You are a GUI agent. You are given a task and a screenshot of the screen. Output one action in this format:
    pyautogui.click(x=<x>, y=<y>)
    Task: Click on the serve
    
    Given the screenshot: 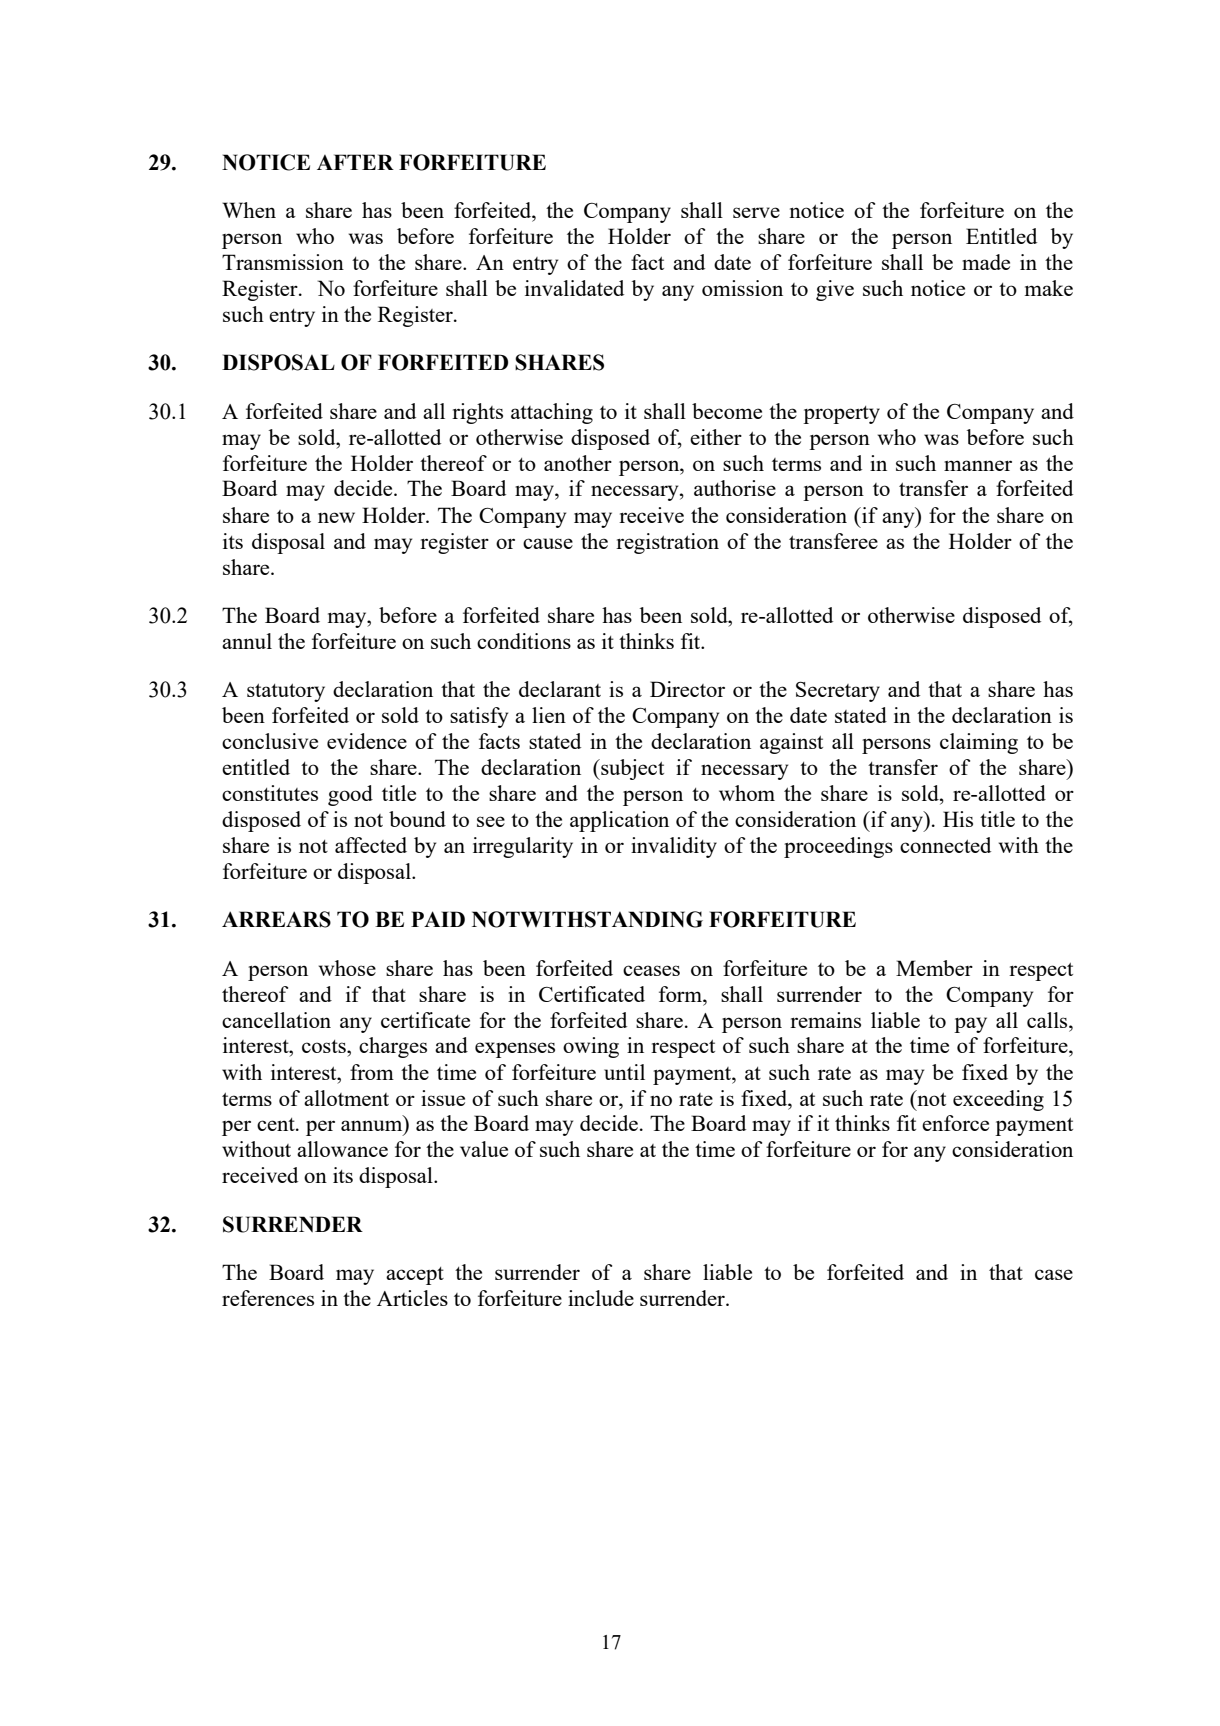 What is the action you would take?
    pyautogui.click(x=756, y=212)
